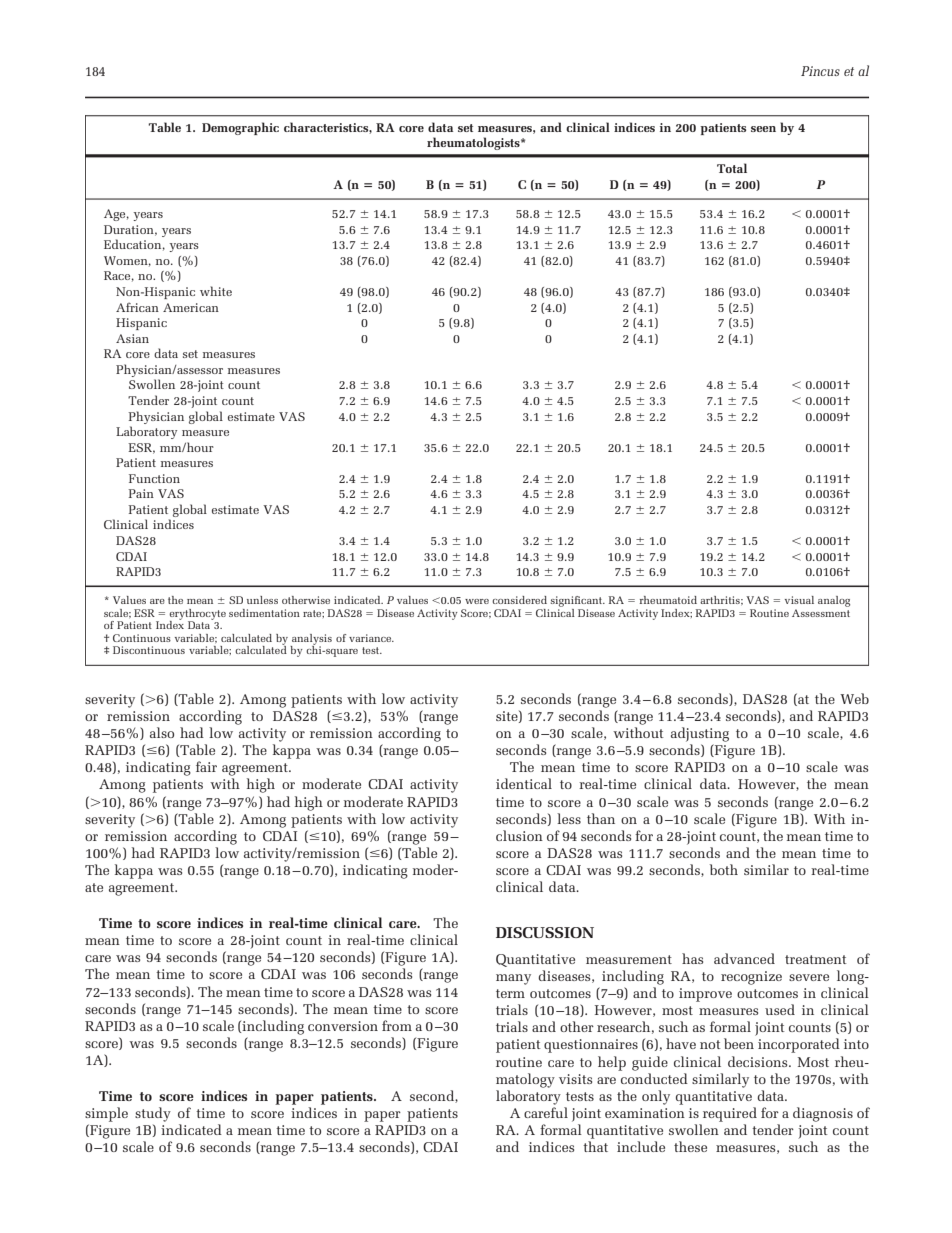 The height and width of the page is (1233, 952). I want to click on Demographic, so click(240, 128).
